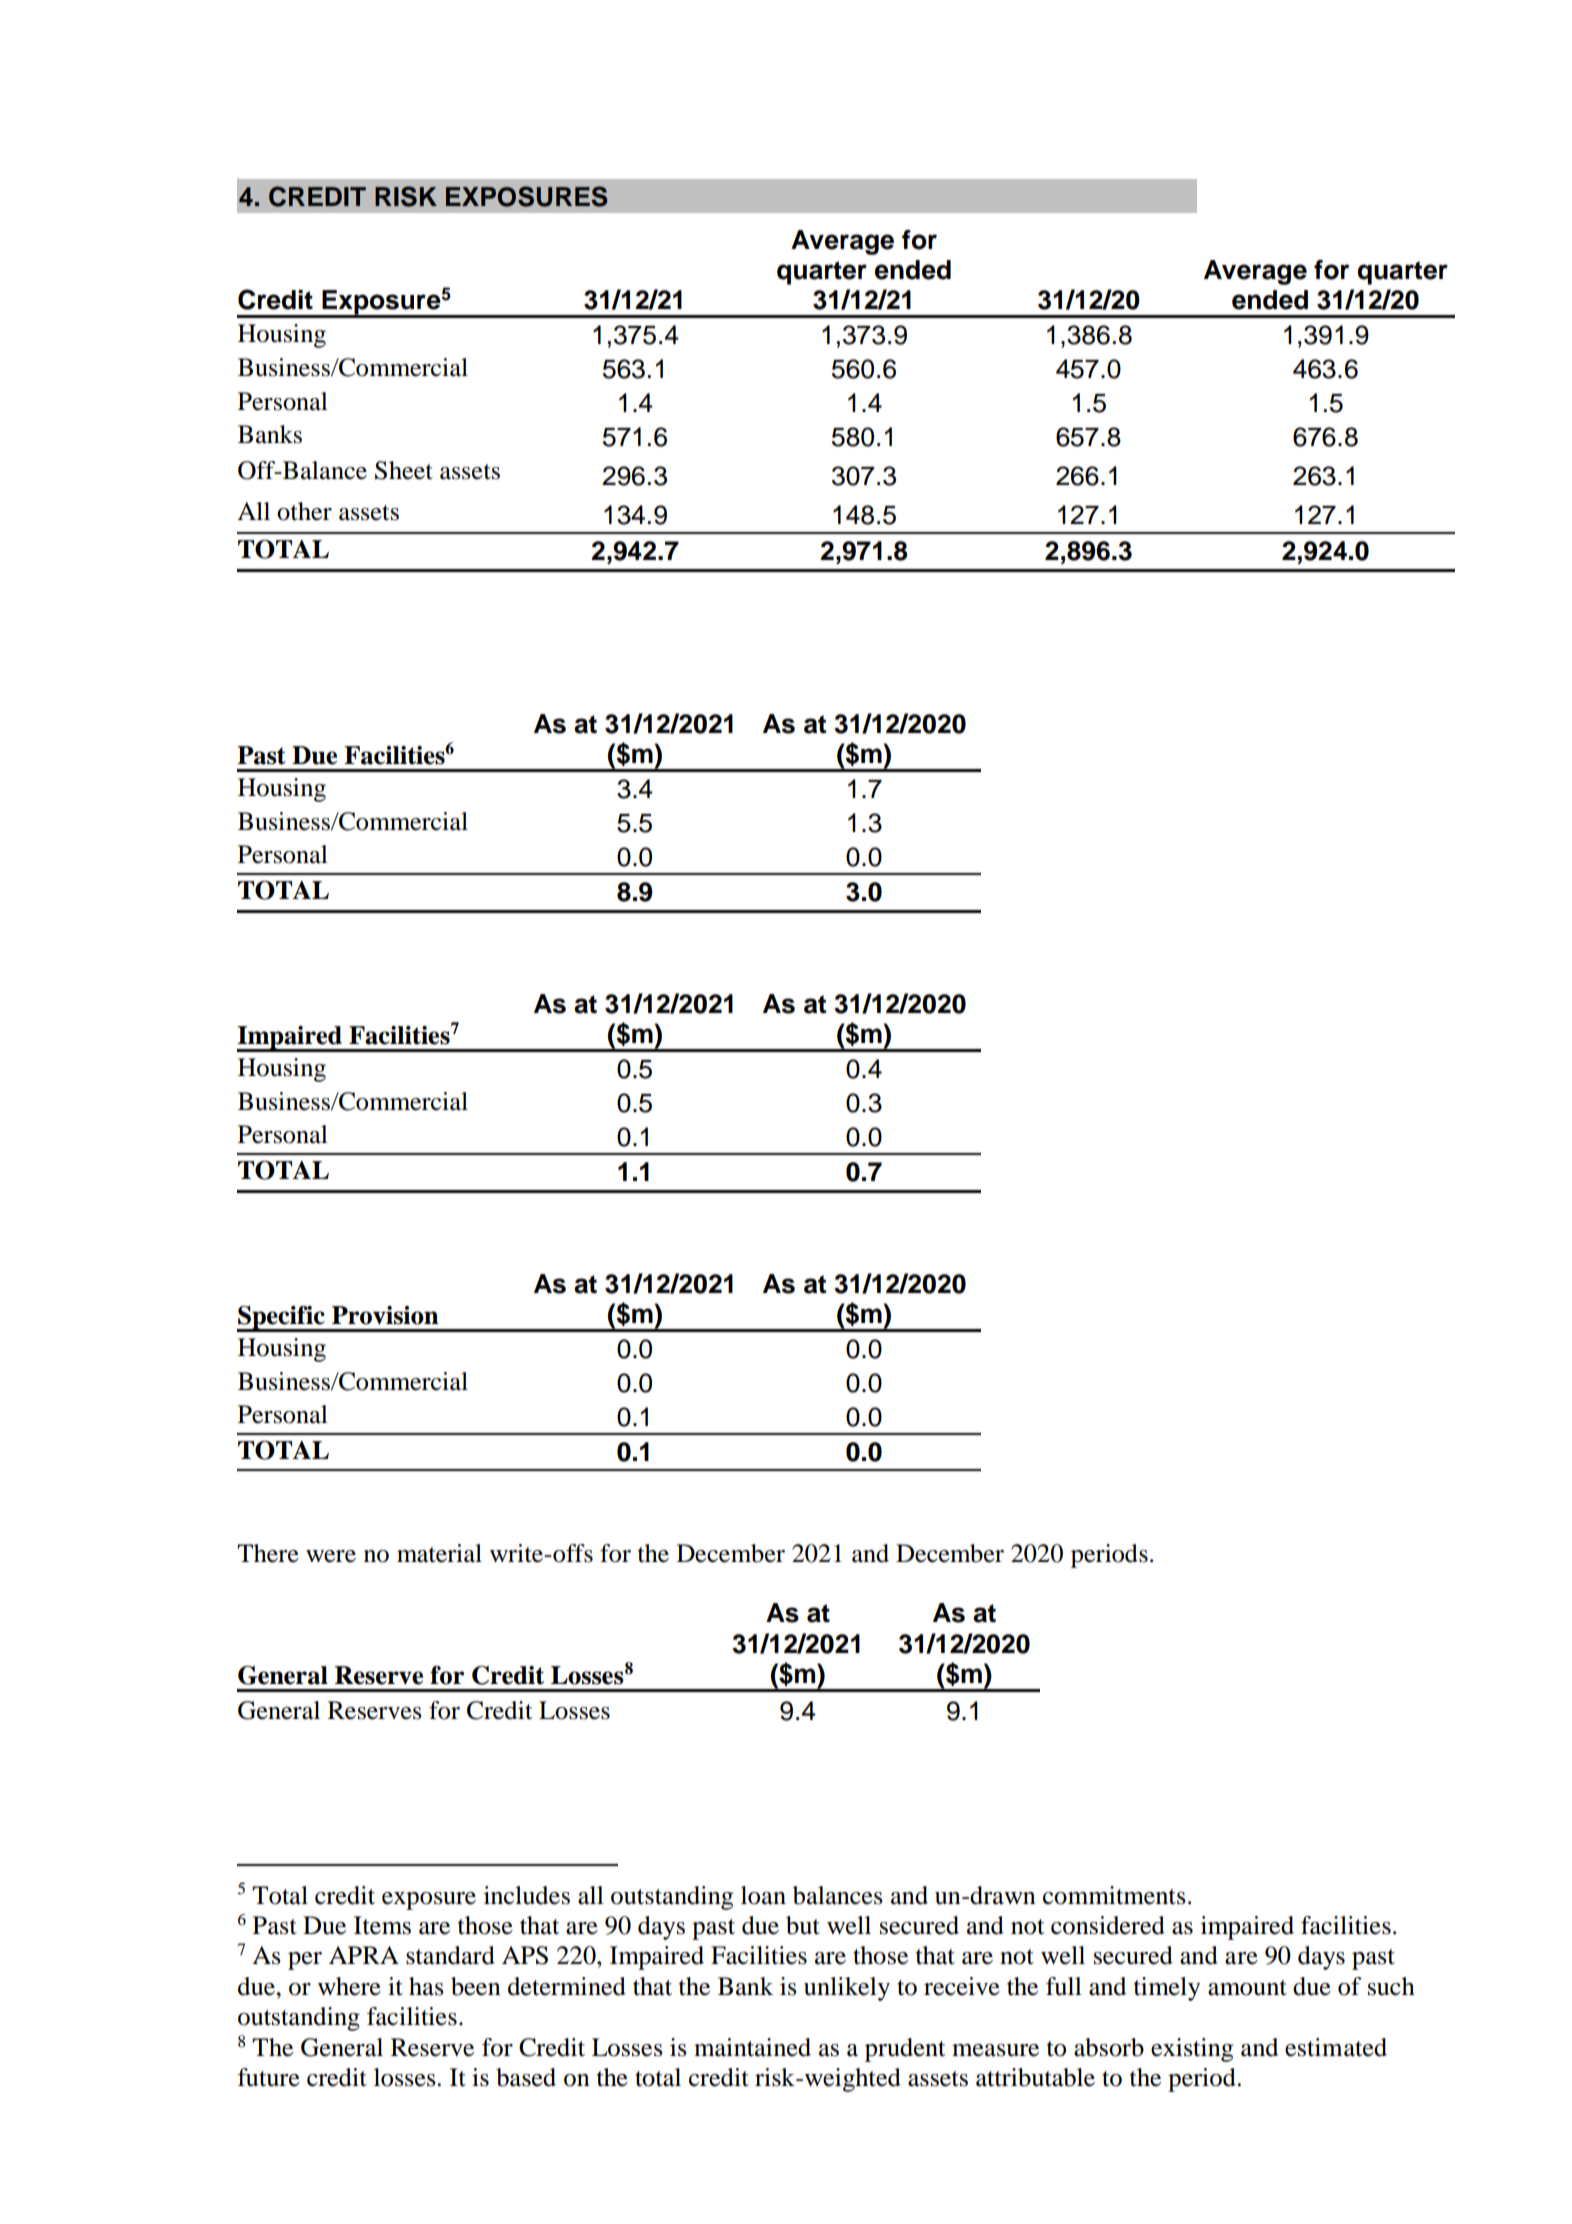 Image resolution: width=1572 pixels, height=2224 pixels. I want to click on other, so click(304, 511).
